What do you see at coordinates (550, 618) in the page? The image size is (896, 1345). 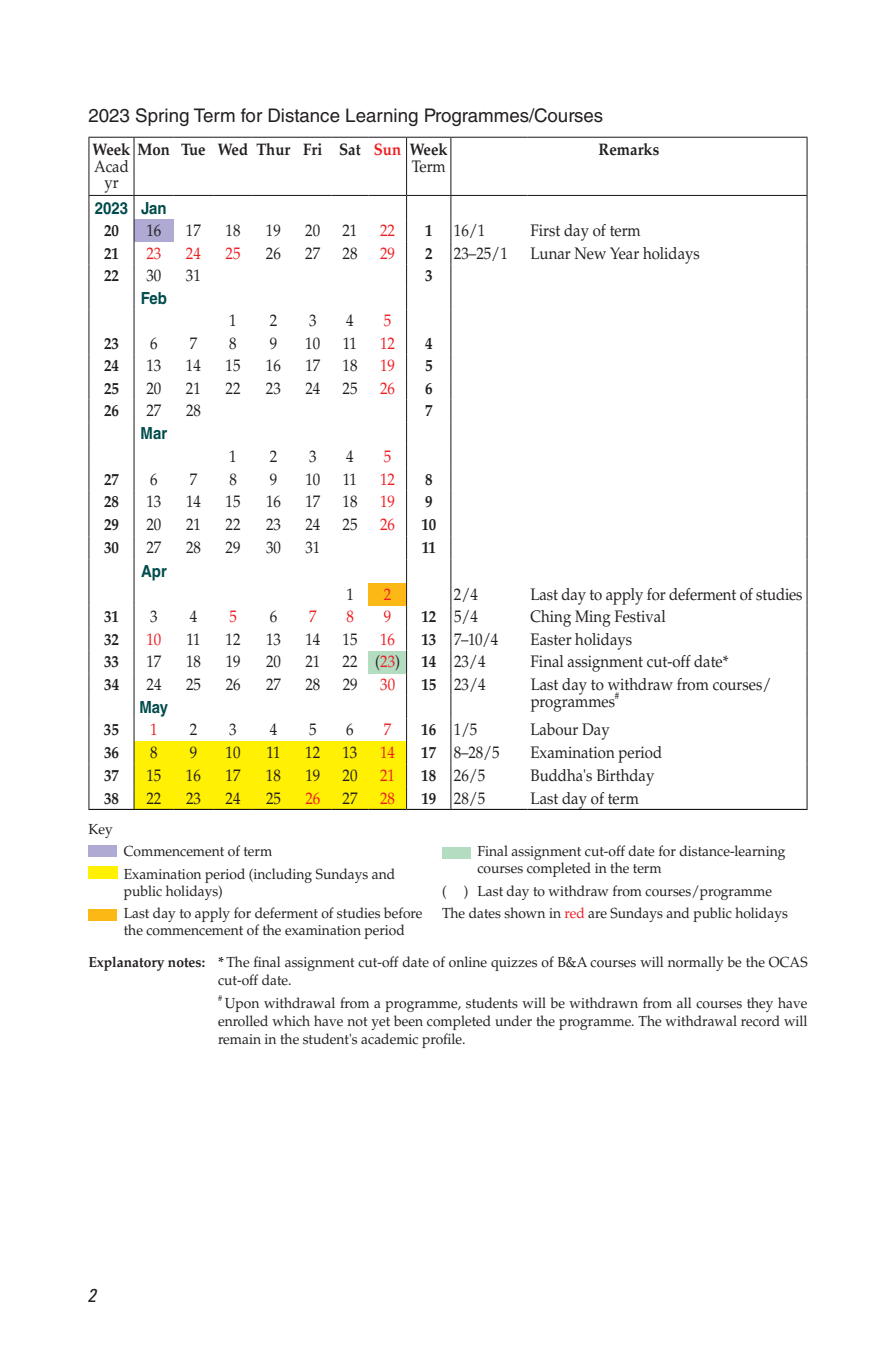 I see `Ching` at bounding box center [550, 618].
